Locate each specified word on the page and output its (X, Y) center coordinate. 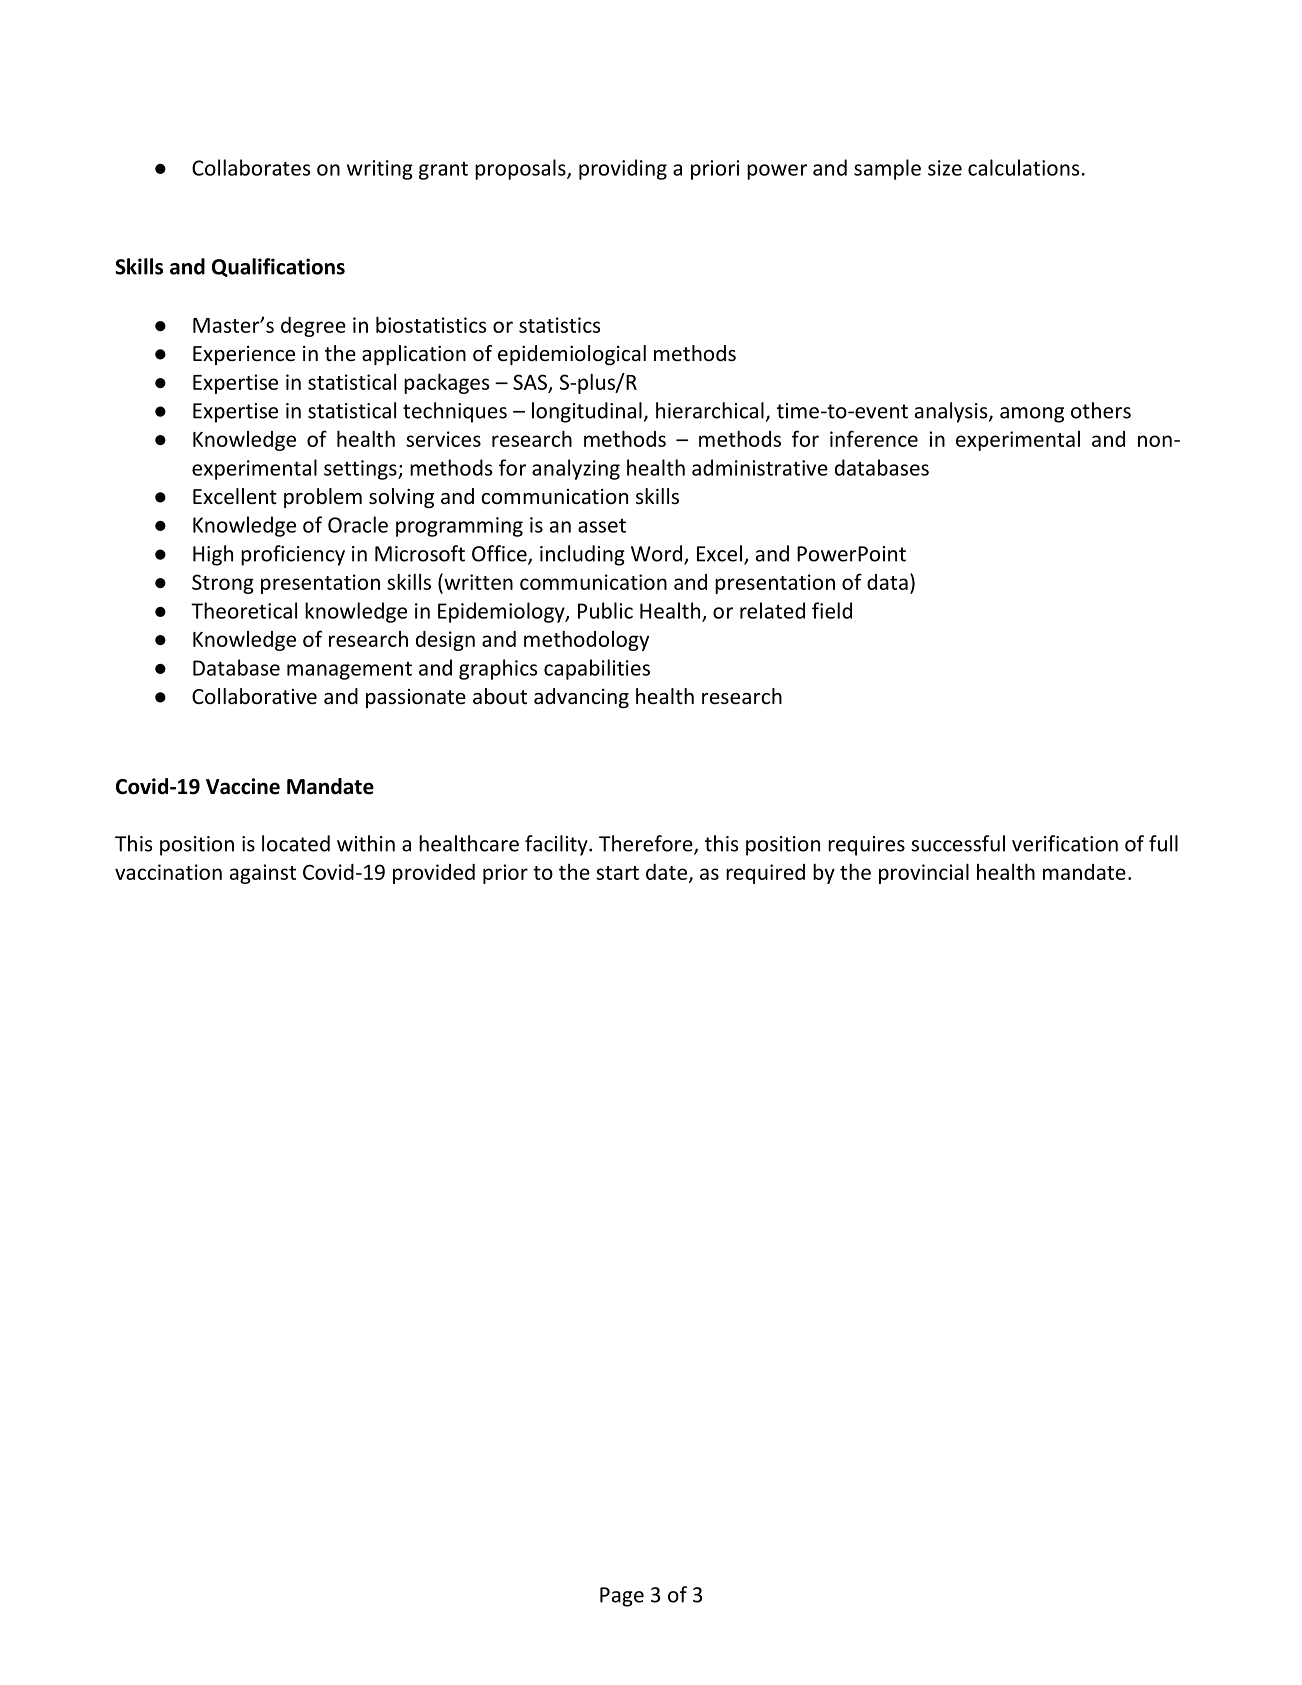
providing (623, 169)
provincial (924, 873)
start (617, 873)
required (765, 874)
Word (658, 554)
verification (1065, 843)
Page (622, 1597)
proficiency (293, 555)
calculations (1024, 167)
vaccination (168, 872)
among (1032, 415)
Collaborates (251, 167)
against (263, 874)
